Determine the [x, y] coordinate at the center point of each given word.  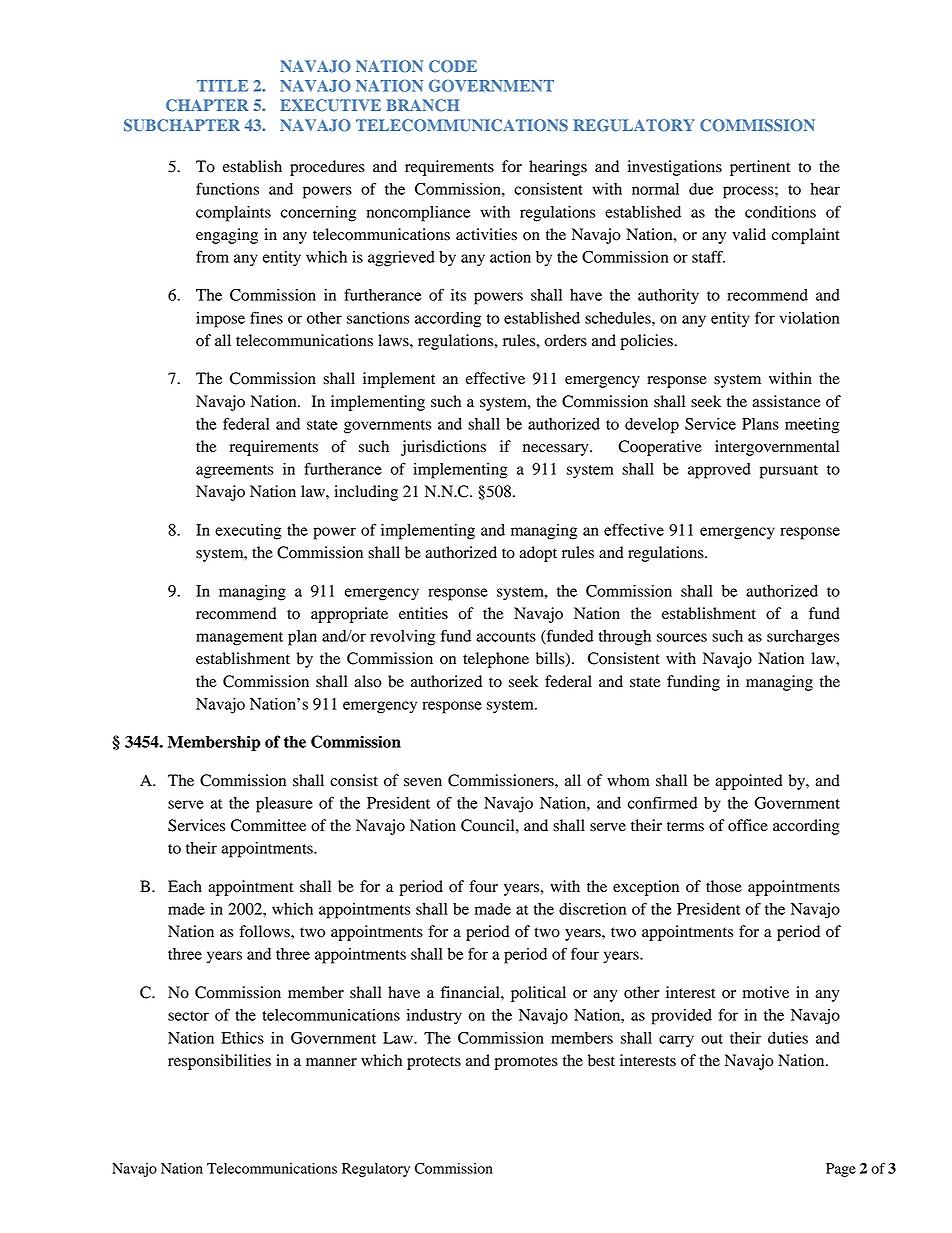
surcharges [803, 638]
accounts [506, 637]
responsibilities [219, 1062]
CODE [453, 66]
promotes [526, 1063]
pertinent [760, 168]
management [239, 639]
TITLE [222, 86]
